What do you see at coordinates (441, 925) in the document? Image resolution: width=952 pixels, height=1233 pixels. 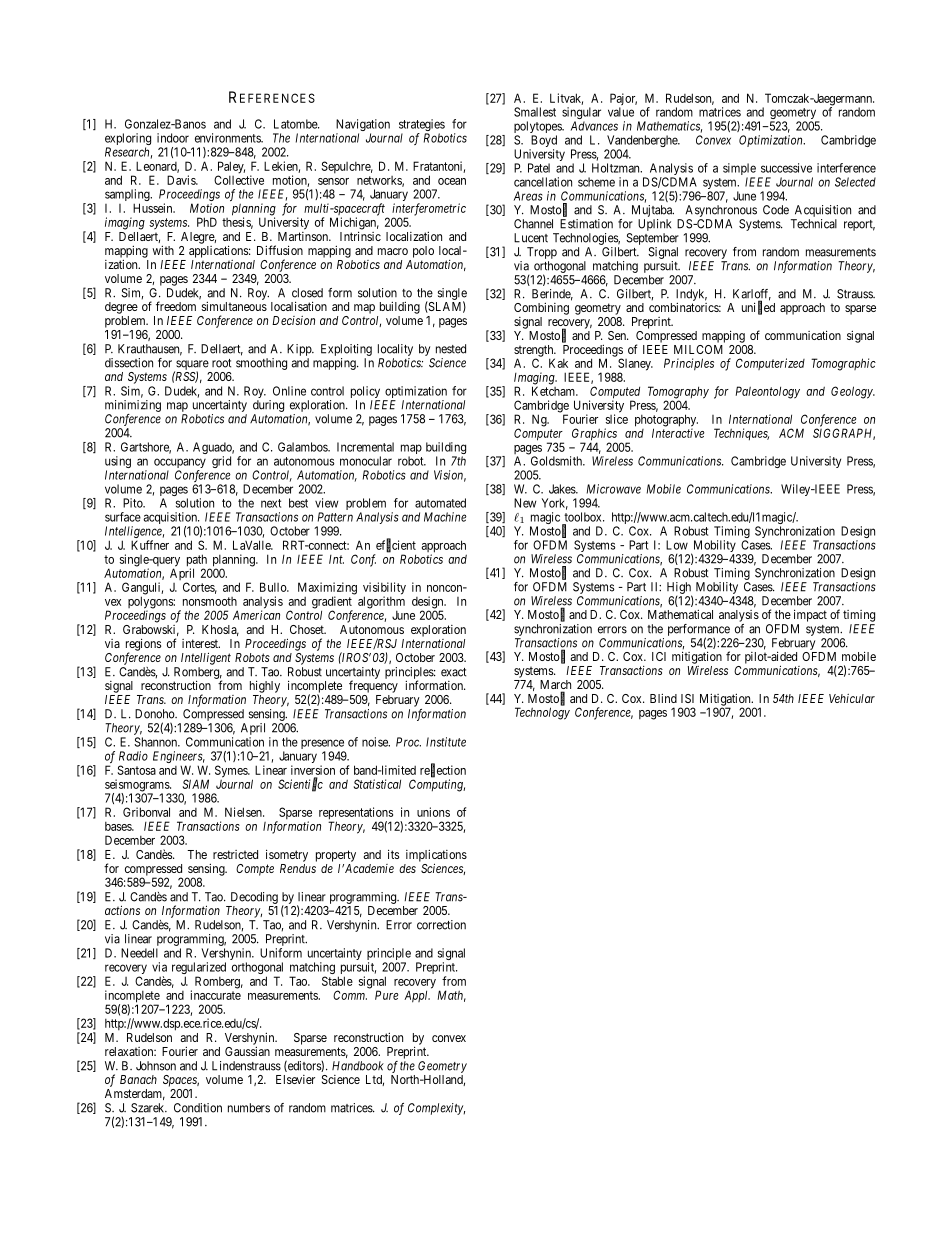 I see `correction` at bounding box center [441, 925].
